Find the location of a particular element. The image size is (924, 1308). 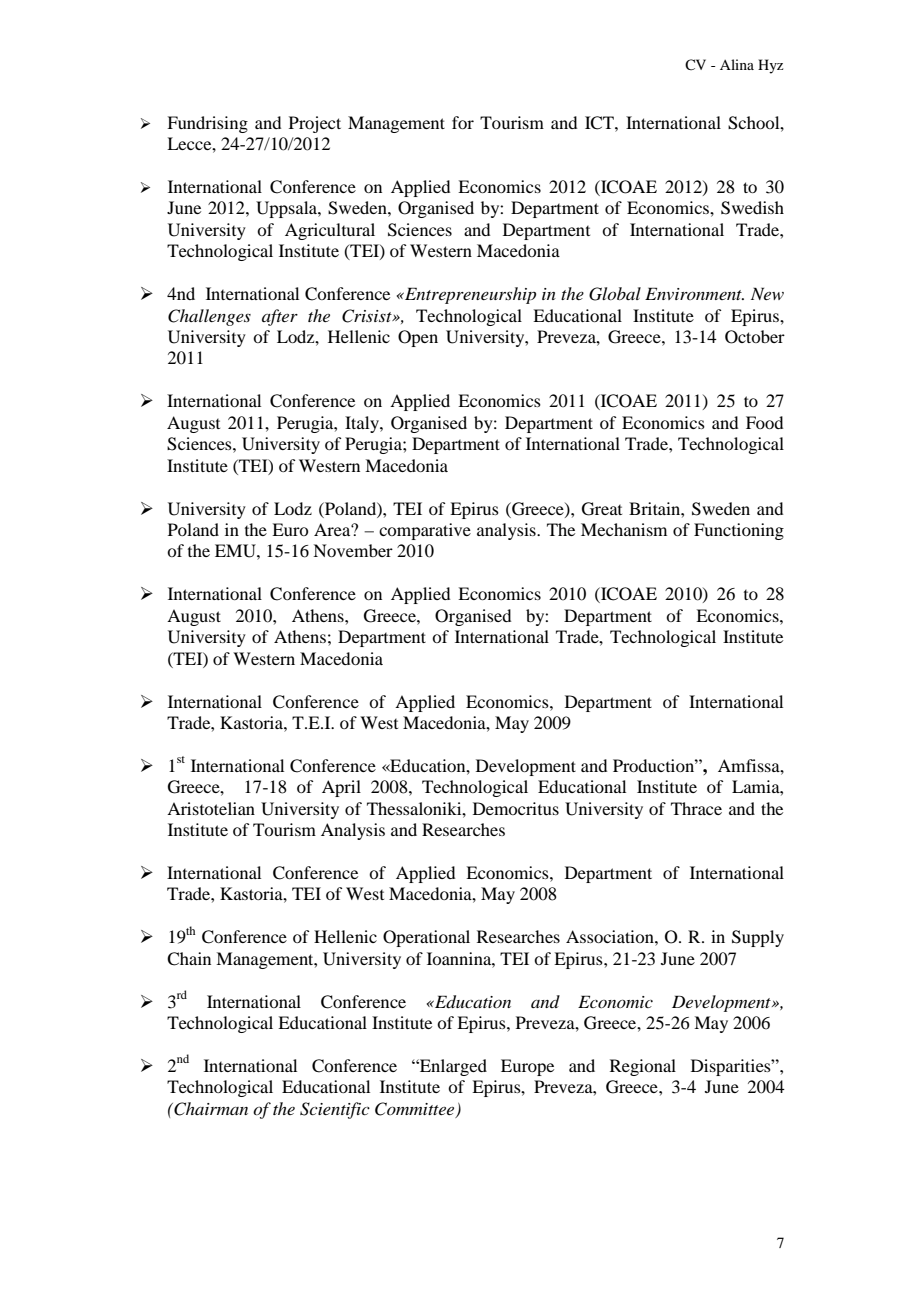

Aristotelian is located at coordinates (211, 808).
